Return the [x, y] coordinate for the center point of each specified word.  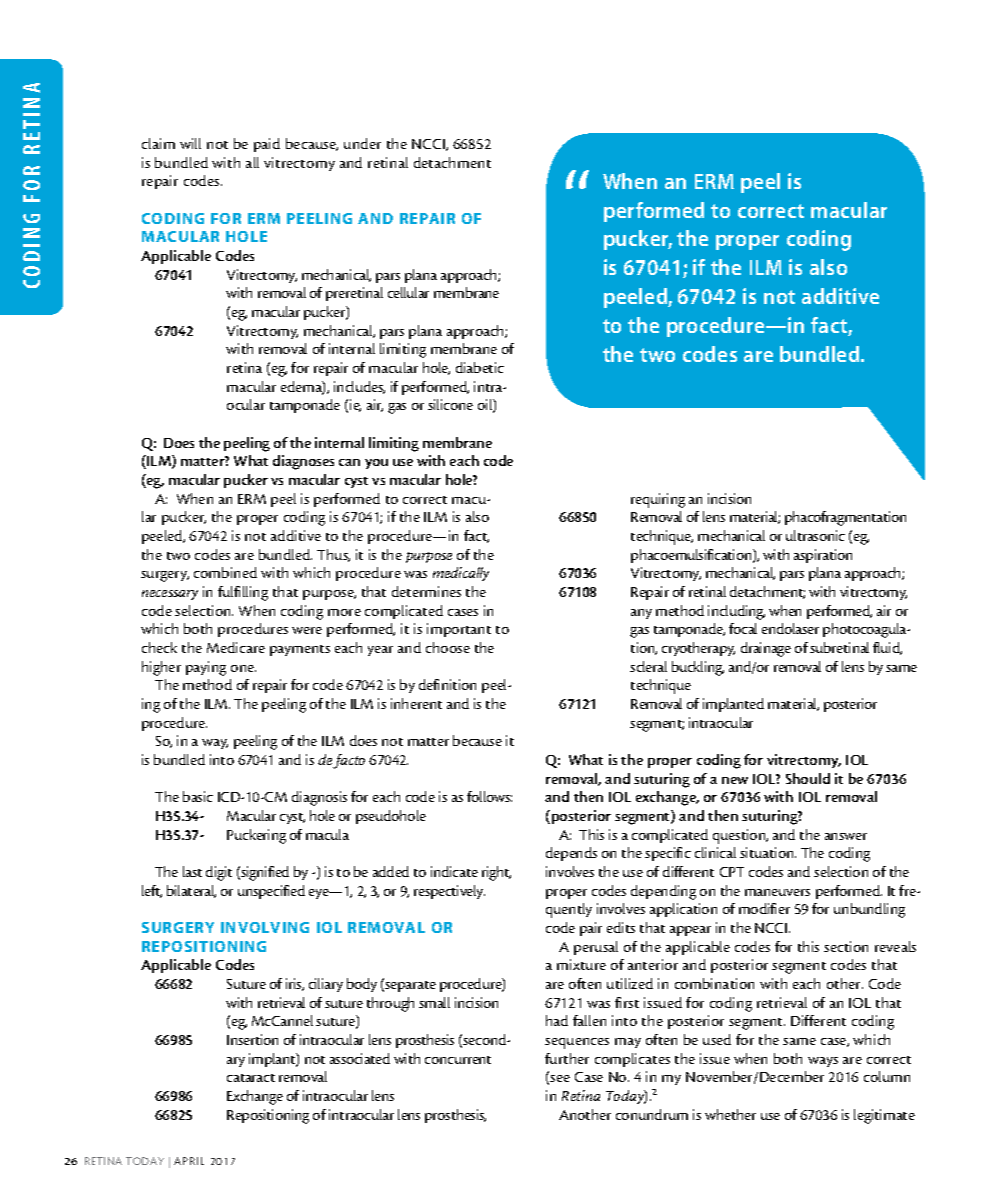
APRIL [189, 1161]
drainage [766, 649]
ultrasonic [815, 535]
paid [267, 145]
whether [730, 1114]
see [560, 1078]
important [459, 630]
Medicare [236, 647]
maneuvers [777, 892]
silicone [450, 404]
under [362, 143]
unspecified [271, 892]
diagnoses [303, 462]
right [496, 873]
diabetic [480, 367]
